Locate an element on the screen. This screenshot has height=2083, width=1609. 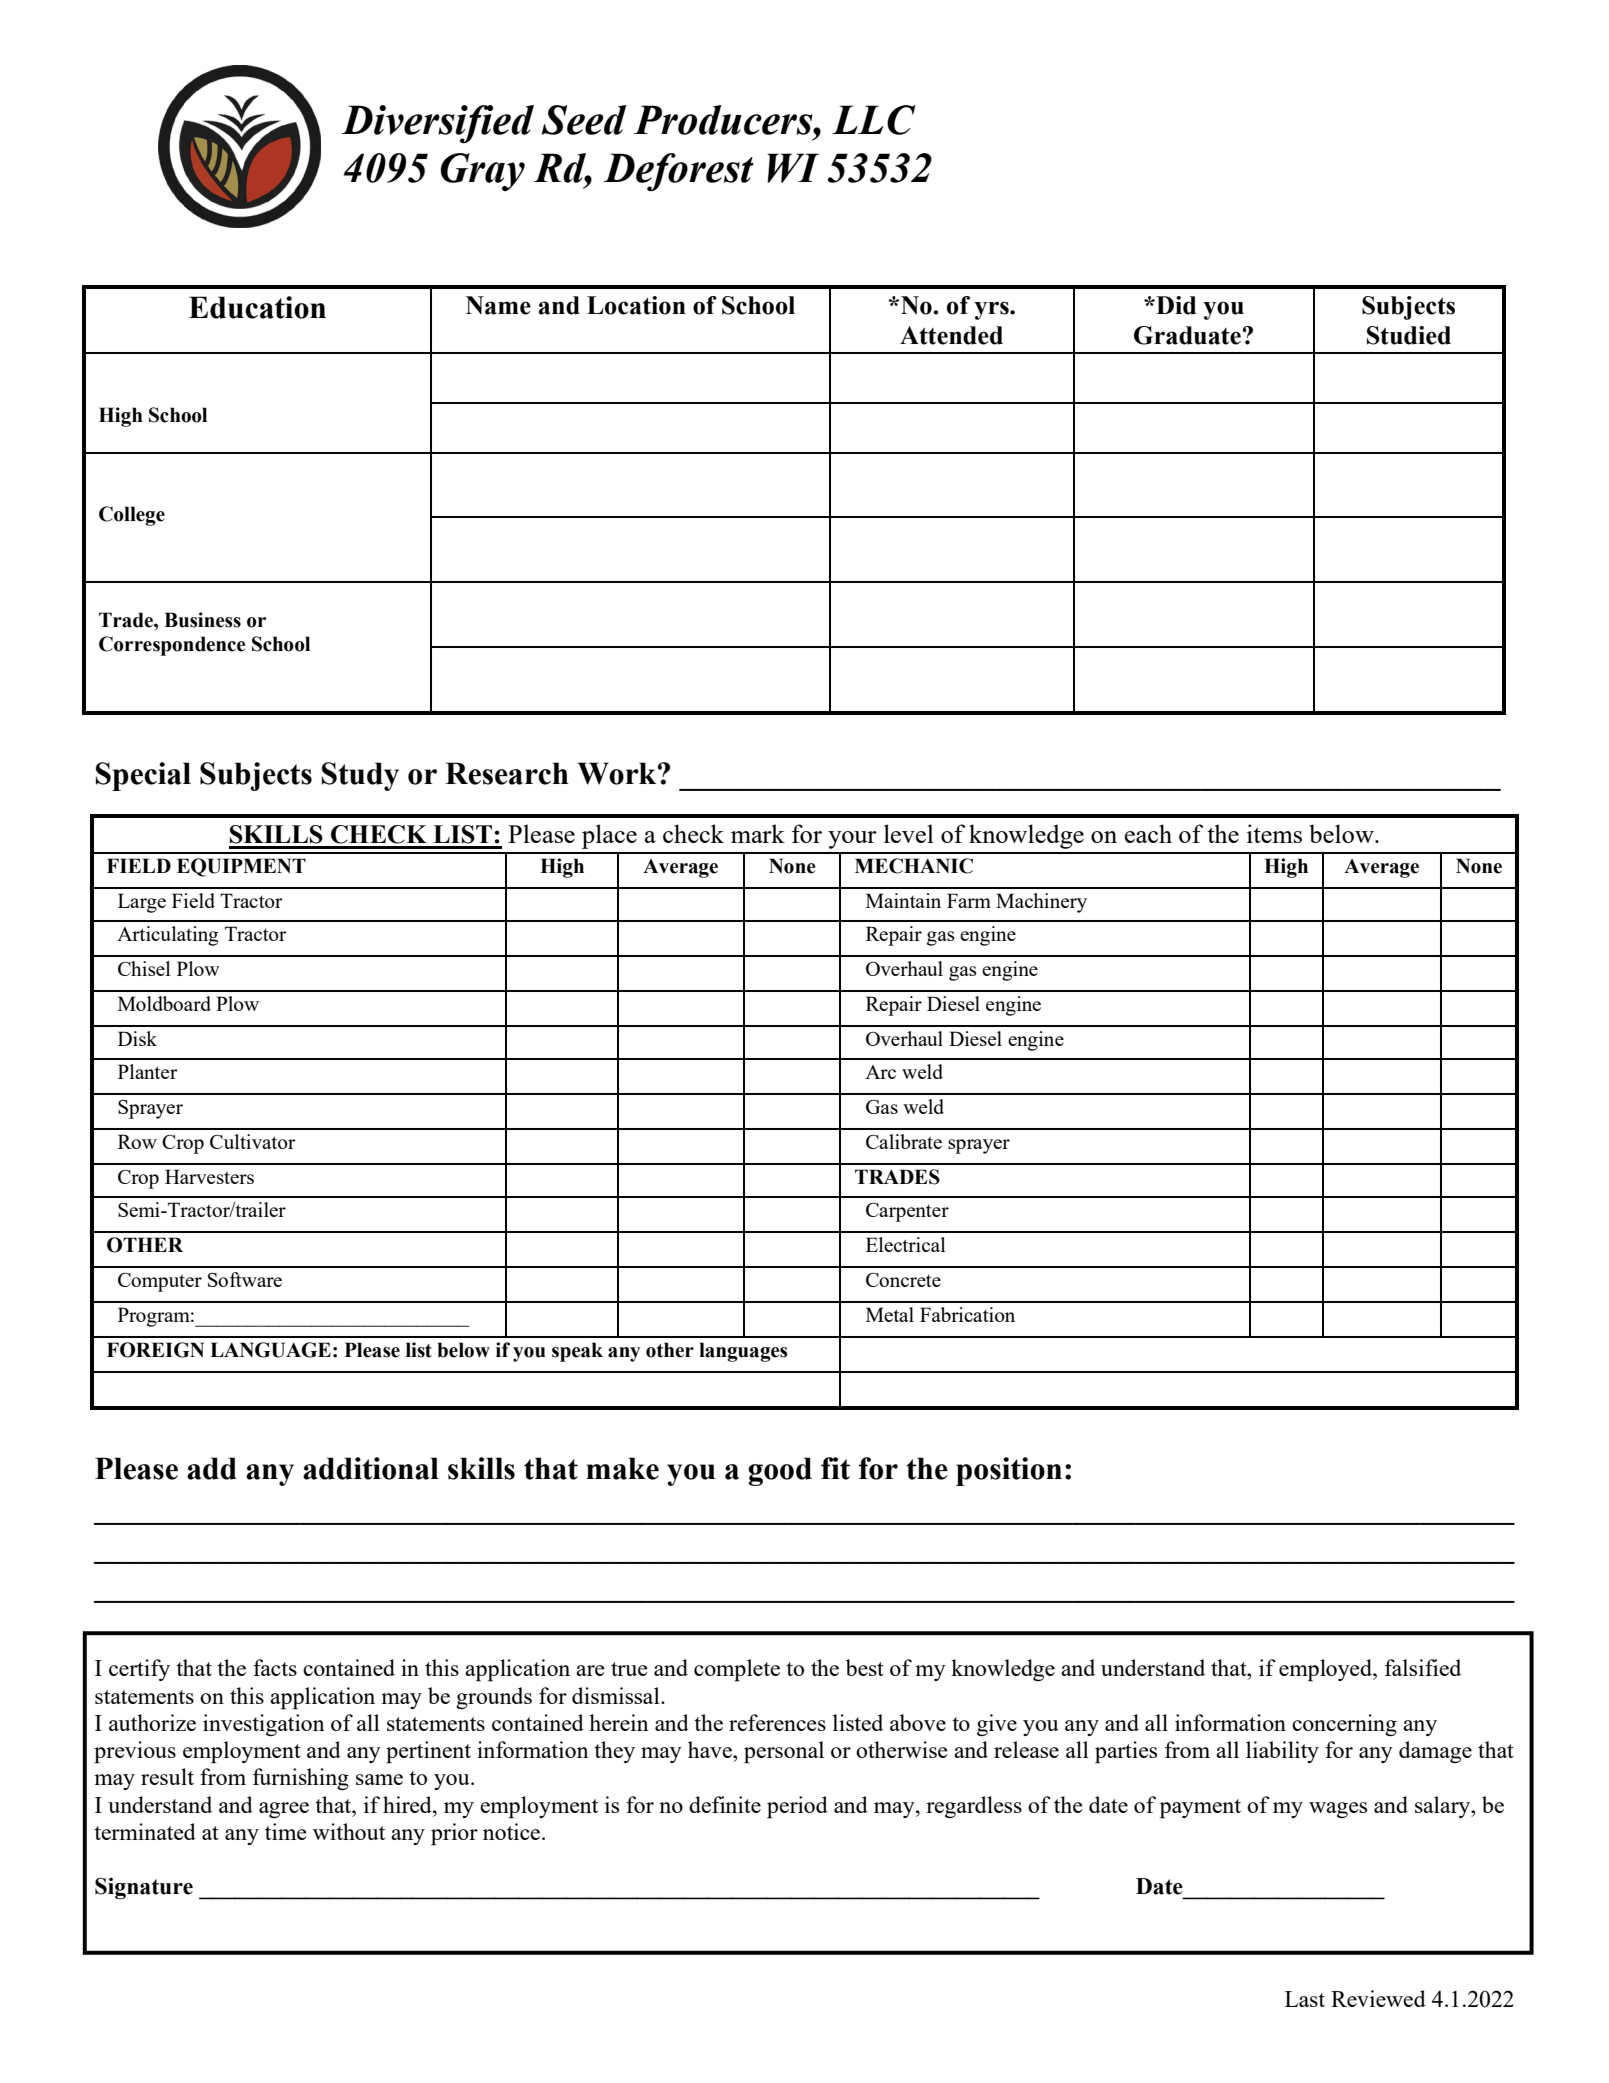
items is located at coordinates (1274, 833).
